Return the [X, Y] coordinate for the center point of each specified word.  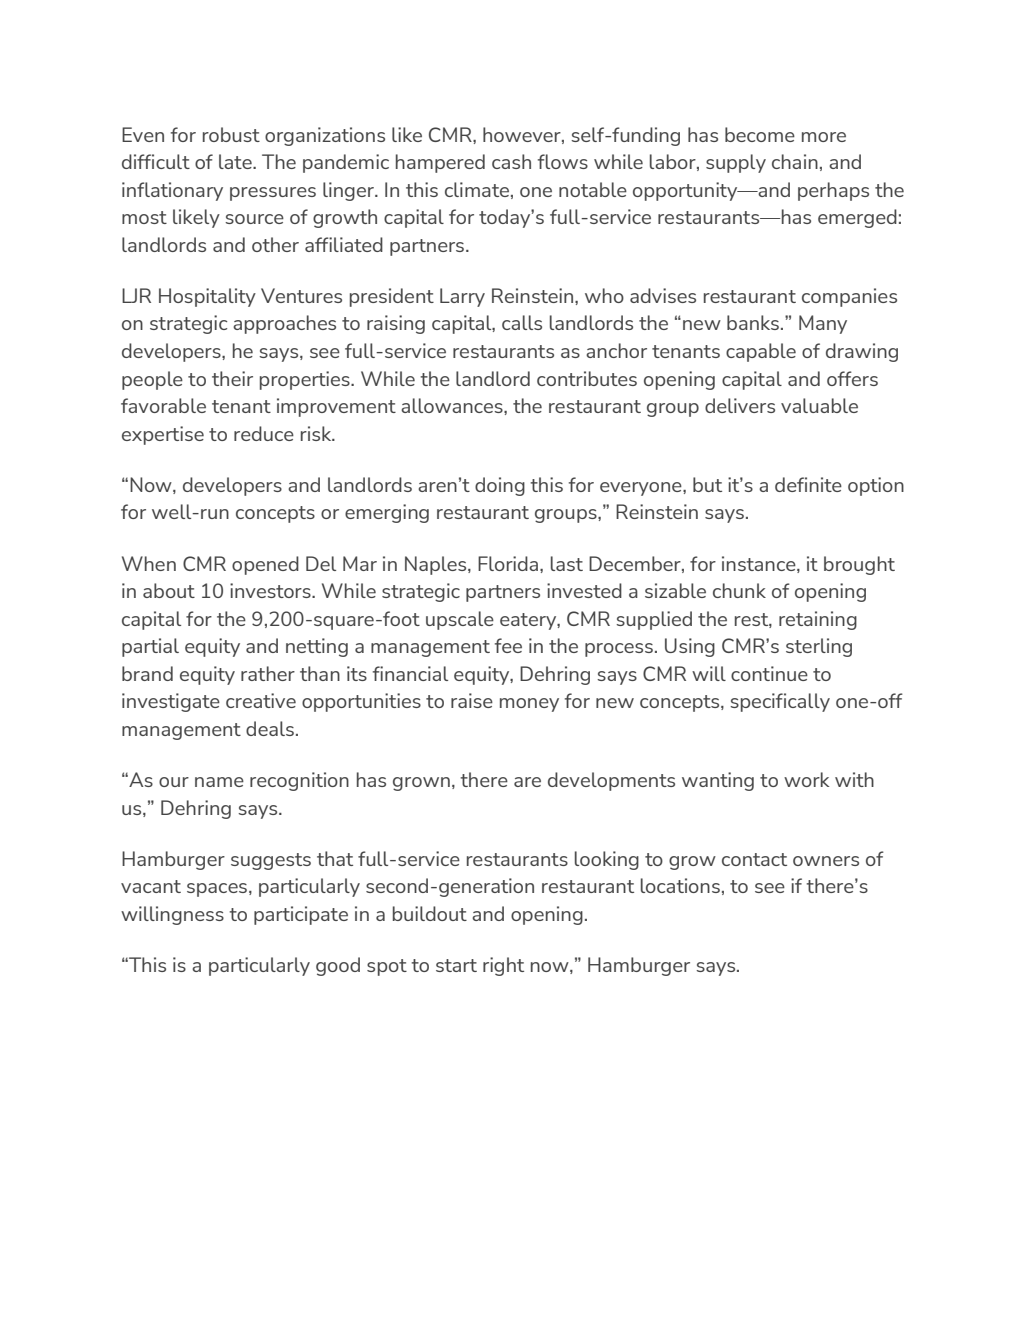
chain [795, 161]
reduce [264, 433]
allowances [453, 405]
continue [769, 673]
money [529, 705]
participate [301, 915]
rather [268, 673]
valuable [819, 405]
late [236, 161]
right [503, 966]
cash [511, 161]
